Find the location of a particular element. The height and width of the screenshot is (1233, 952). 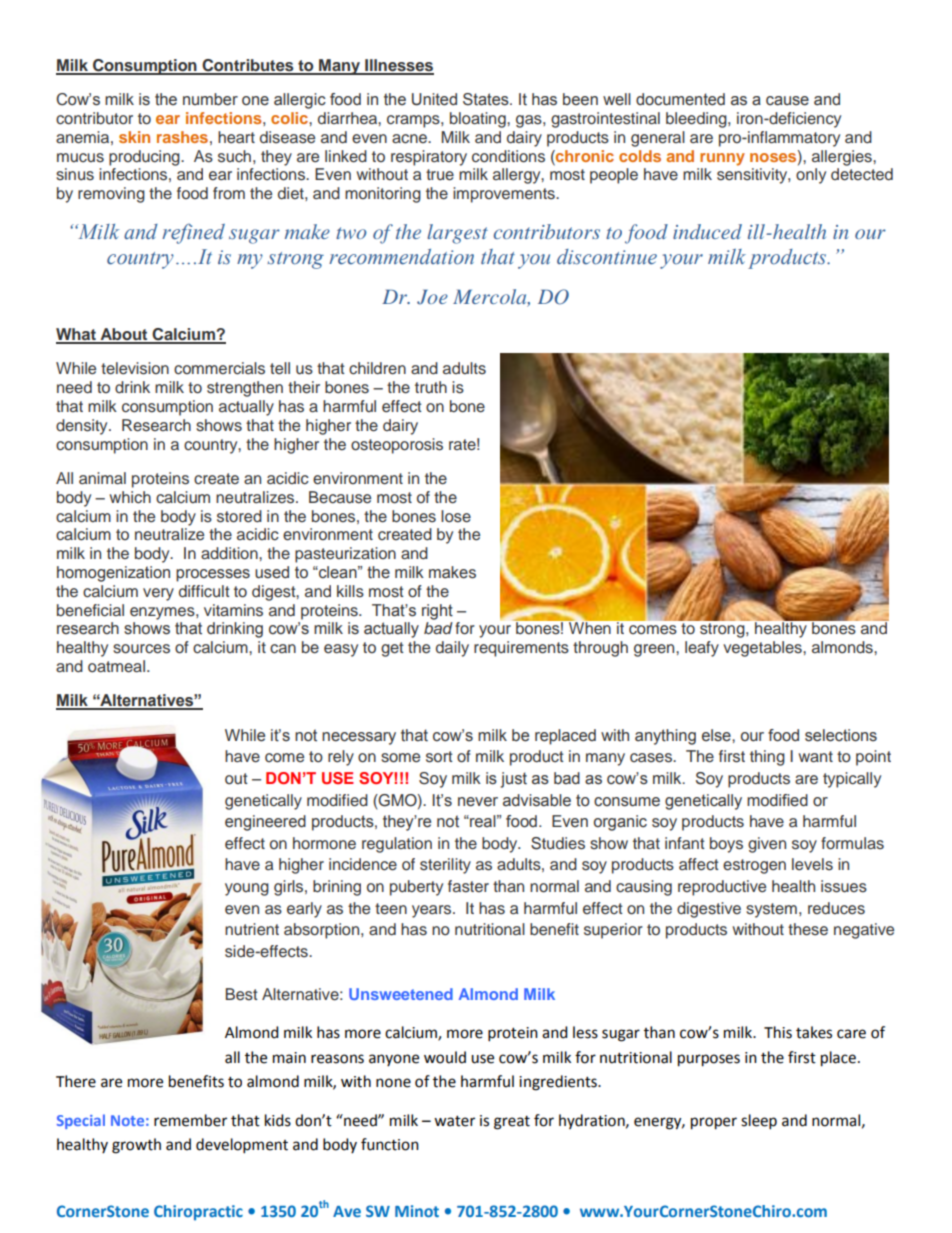

water is located at coordinates (454, 1121).
